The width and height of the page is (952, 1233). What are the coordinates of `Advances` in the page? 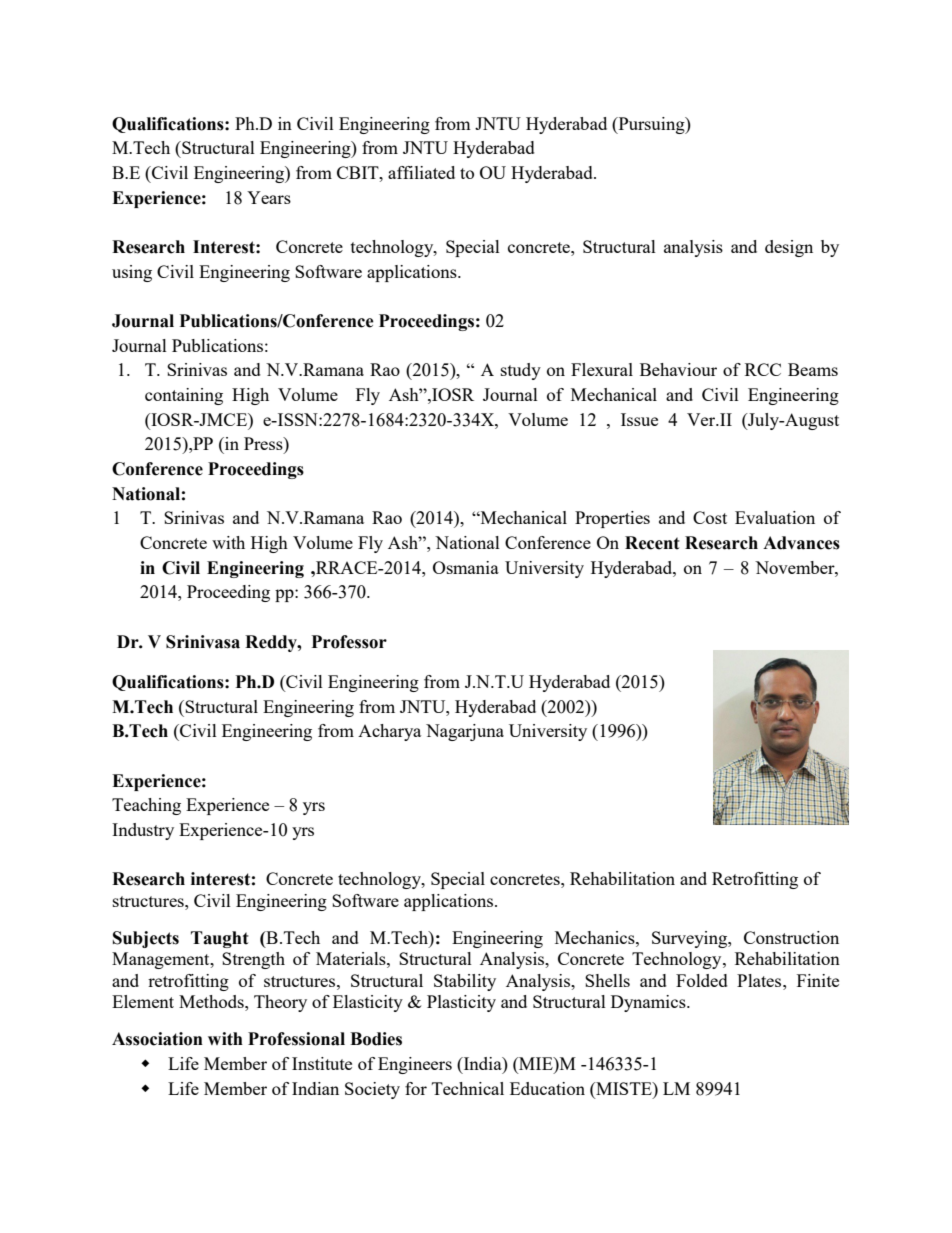 It's located at (801, 543).
